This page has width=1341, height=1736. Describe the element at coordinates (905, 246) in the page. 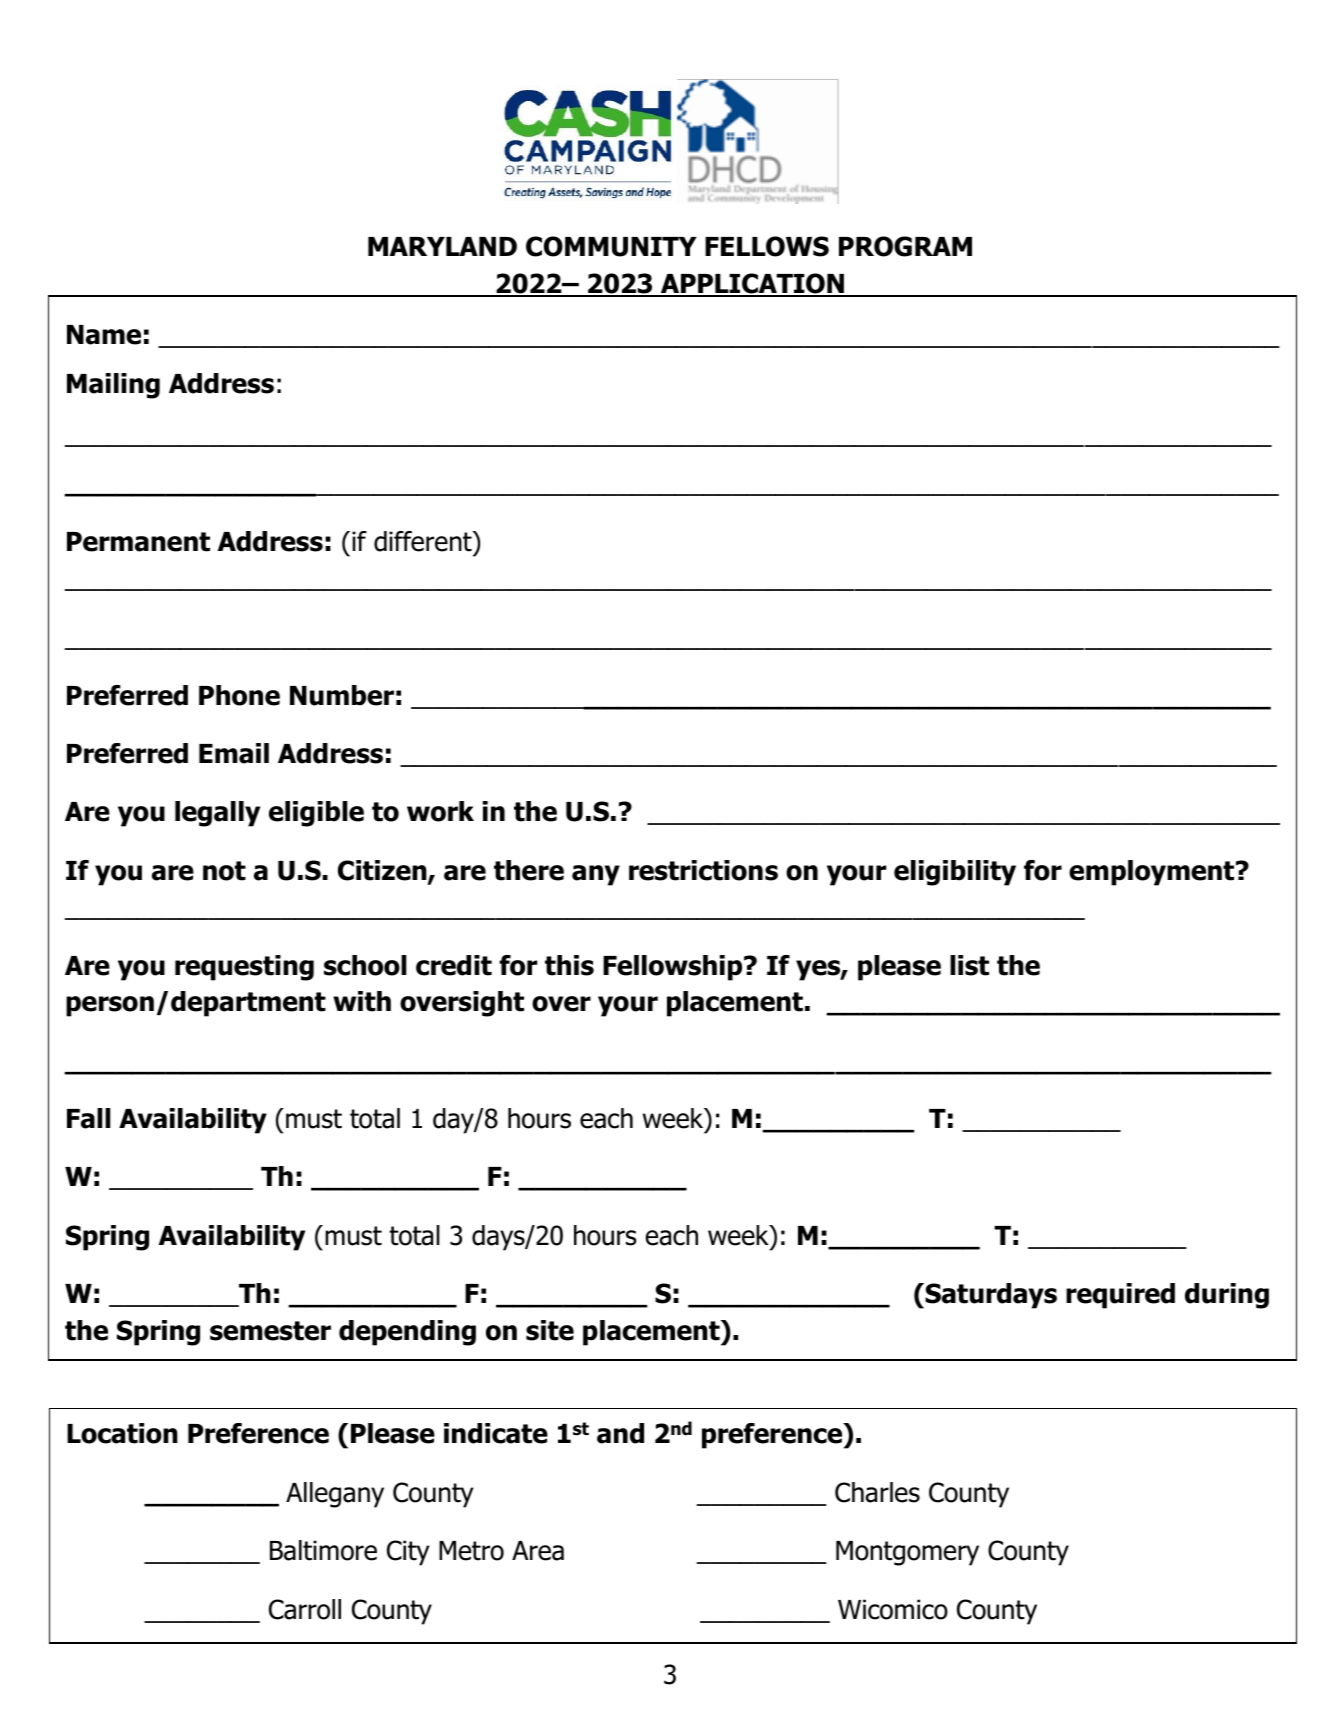

I see `PROGRAM` at that location.
